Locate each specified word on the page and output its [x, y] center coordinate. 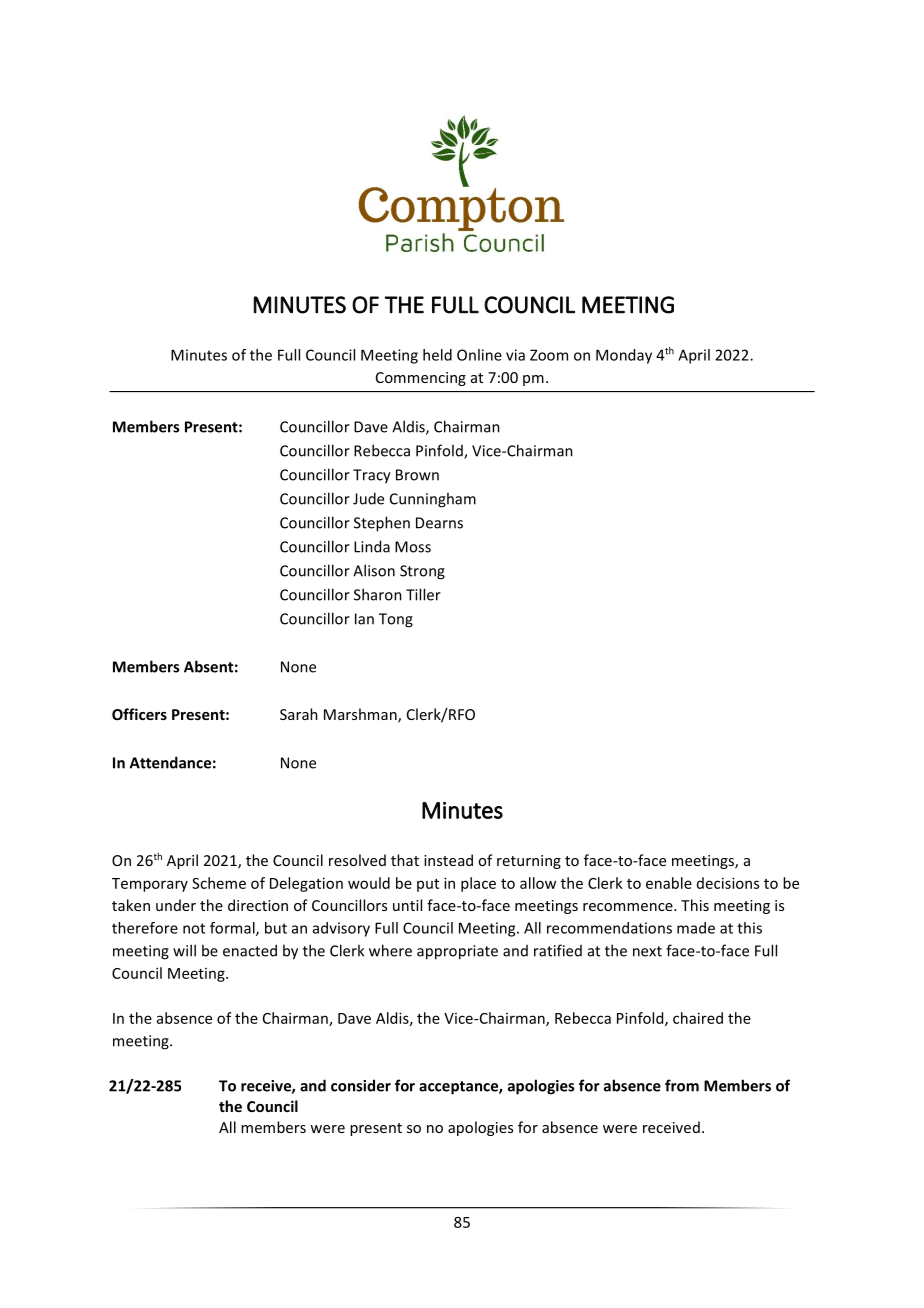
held [437, 355]
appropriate [457, 952]
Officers [139, 714]
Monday [624, 356]
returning [529, 862]
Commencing [421, 379]
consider [361, 1085]
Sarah [299, 714]
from [682, 1085]
